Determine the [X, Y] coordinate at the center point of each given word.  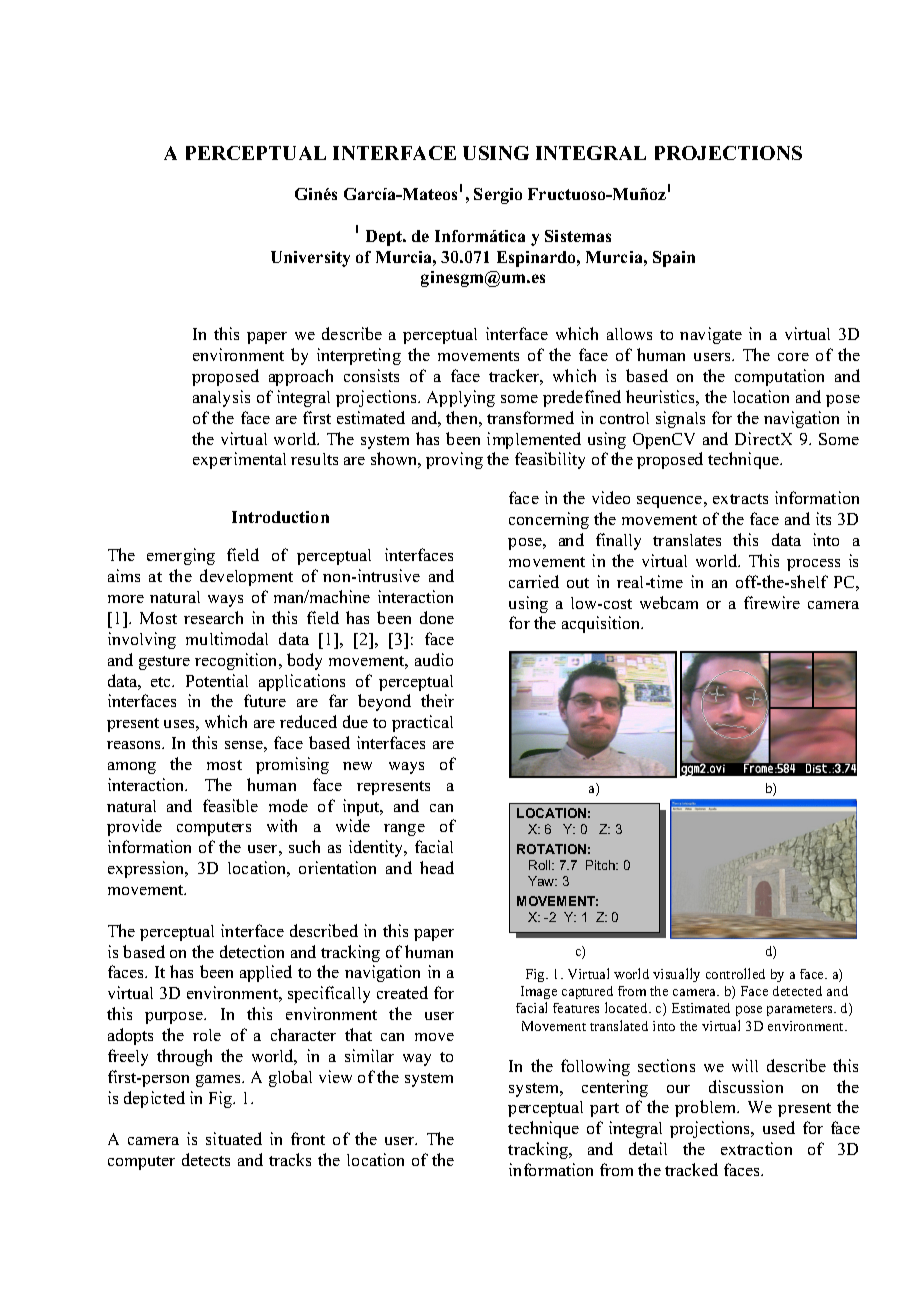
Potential [217, 680]
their [437, 700]
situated [234, 1138]
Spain [674, 259]
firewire [772, 602]
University [310, 259]
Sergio [498, 196]
